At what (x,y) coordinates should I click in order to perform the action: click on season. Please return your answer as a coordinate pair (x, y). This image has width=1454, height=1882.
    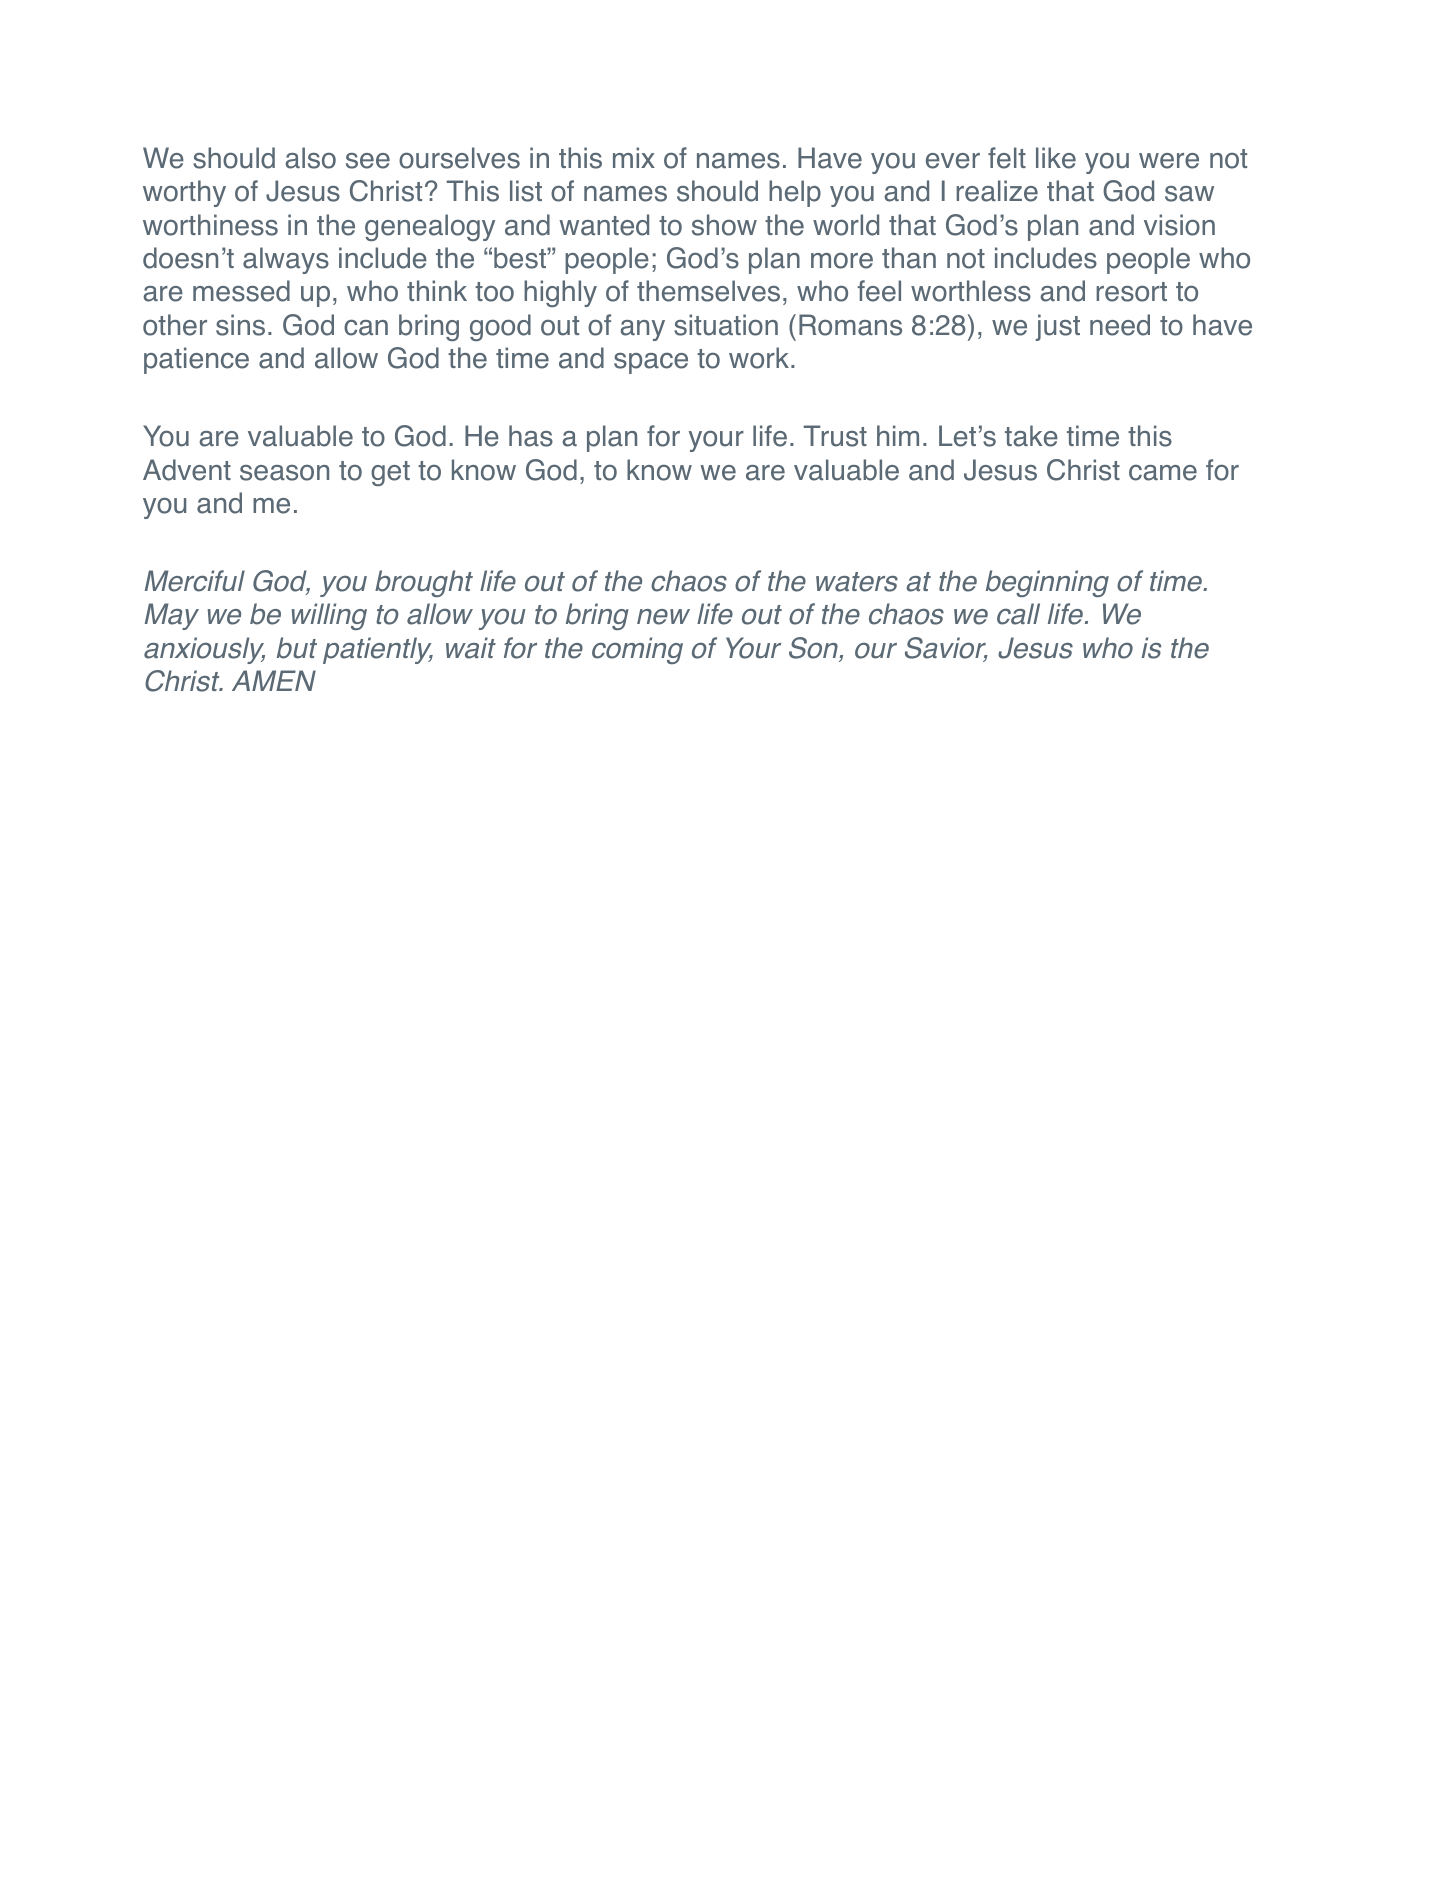
    Looking at the image, I should click on (284, 473).
